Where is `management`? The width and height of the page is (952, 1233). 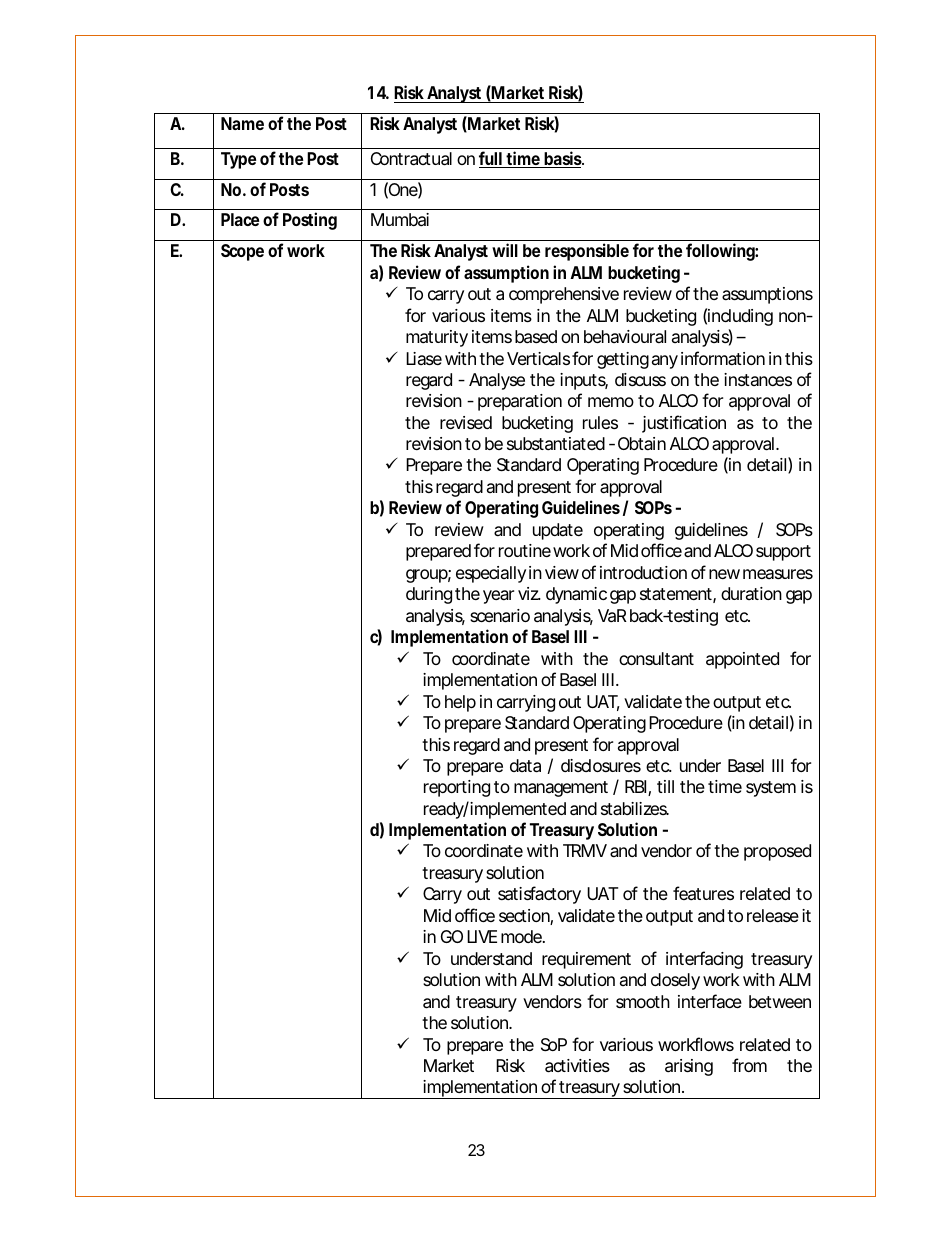 management is located at coordinates (561, 789).
